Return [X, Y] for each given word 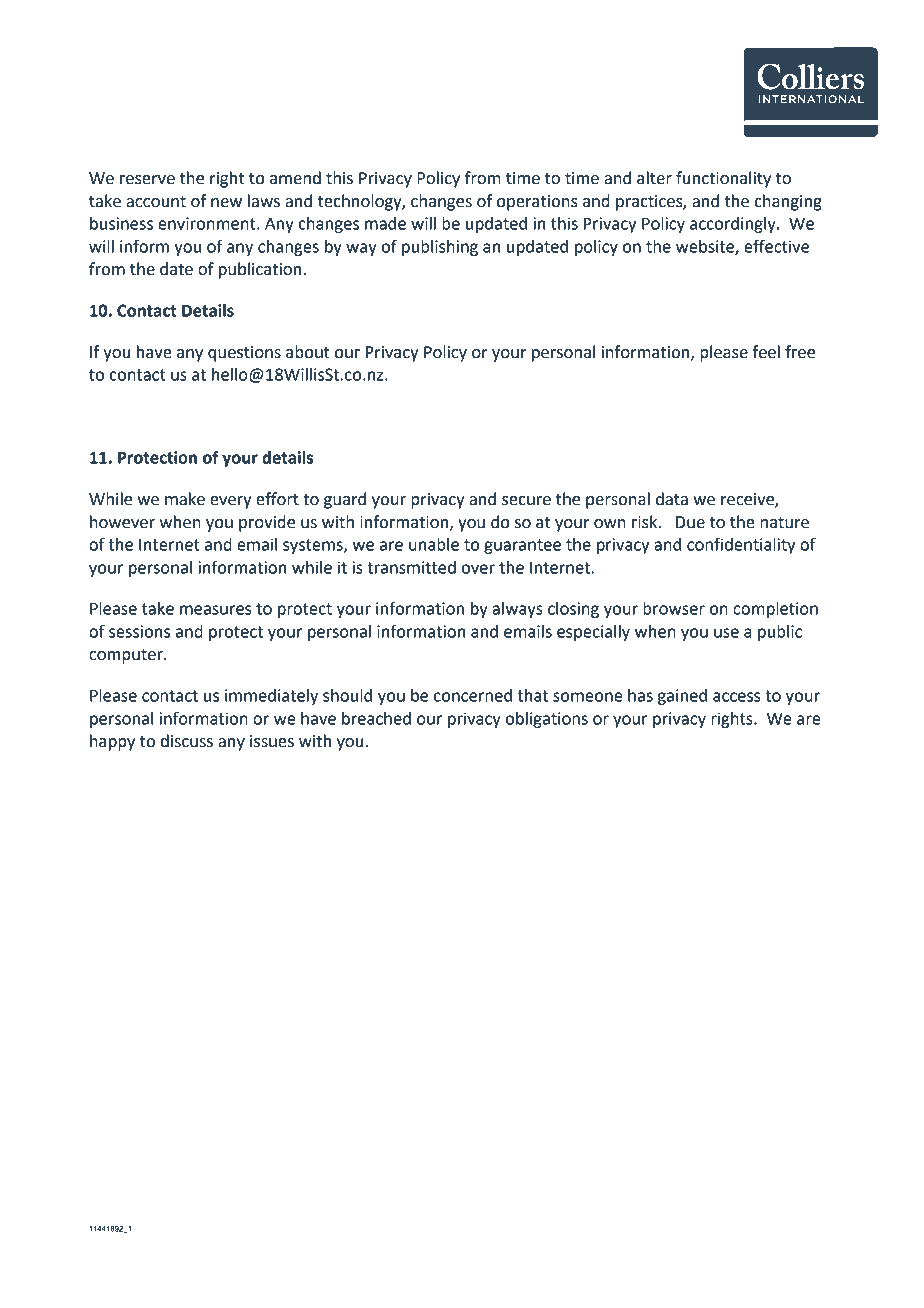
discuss [187, 741]
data [672, 499]
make [185, 499]
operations [537, 203]
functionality [723, 179]
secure [526, 501]
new [226, 203]
